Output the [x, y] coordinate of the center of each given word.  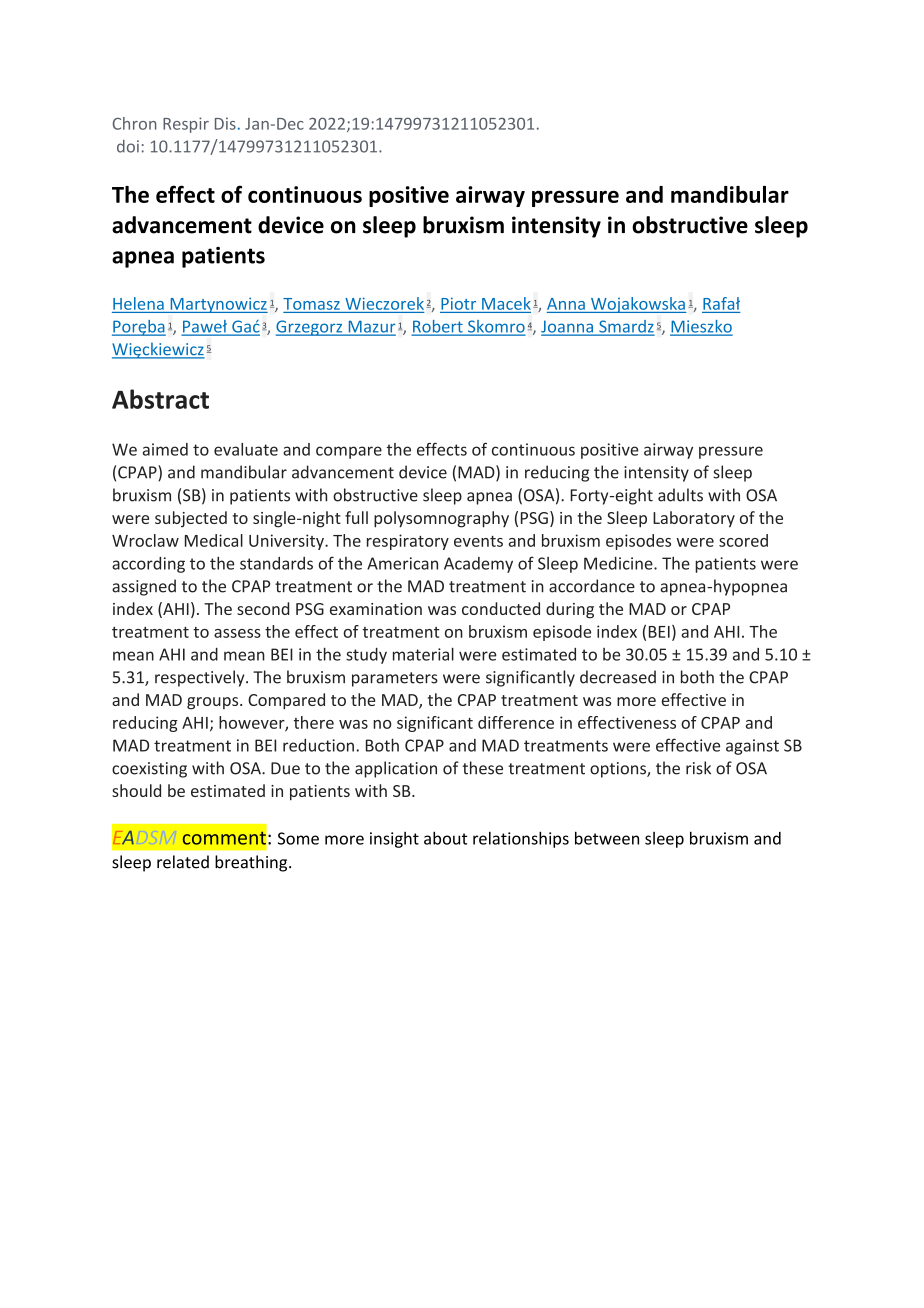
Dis [225, 123]
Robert [438, 327]
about [445, 838]
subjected [191, 519]
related [183, 862]
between [607, 838]
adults [680, 495]
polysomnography [441, 519]
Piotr [458, 303]
